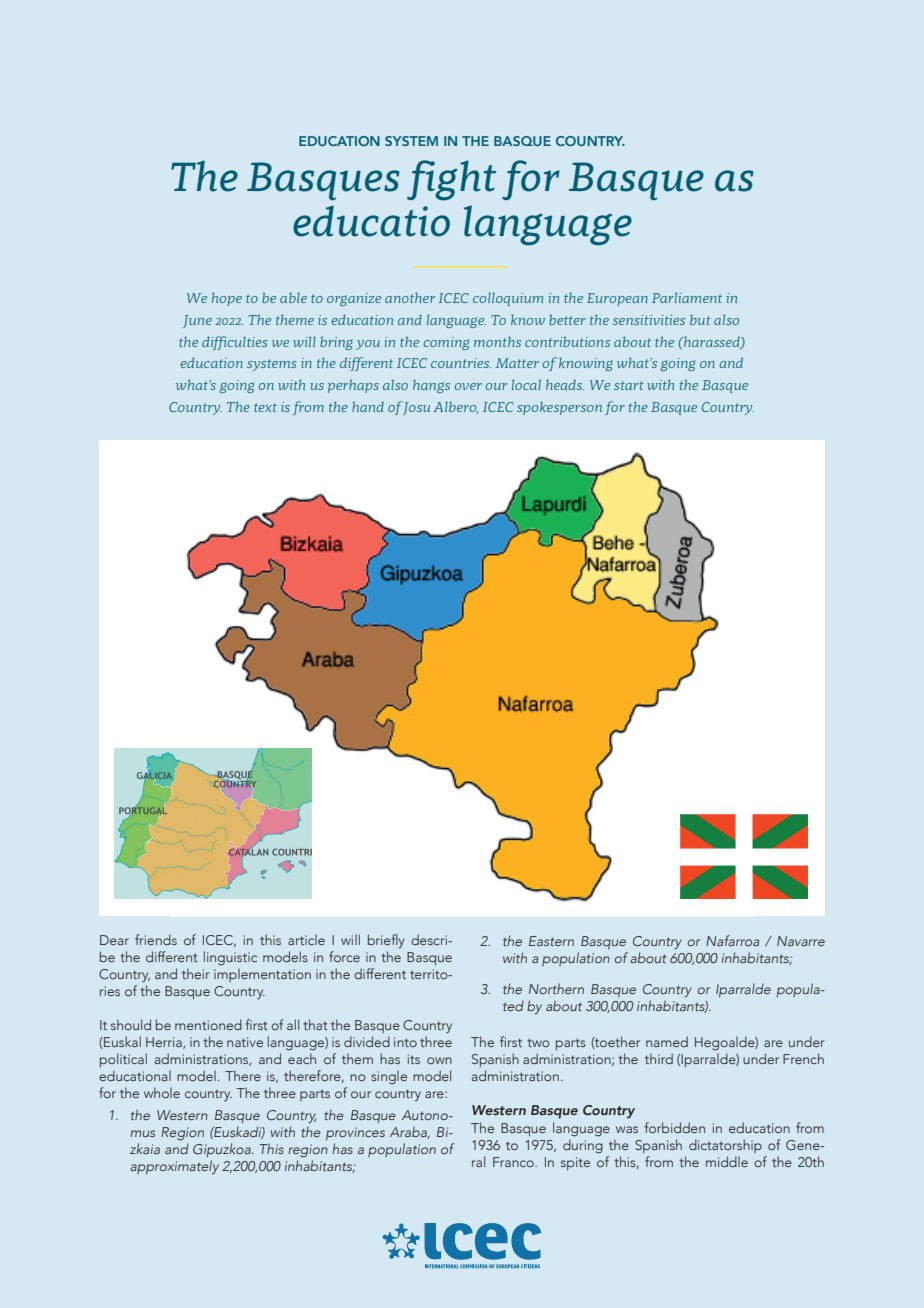 The image size is (924, 1308). Describe the element at coordinates (355, 1133) in the page. I see `provinces` at that location.
